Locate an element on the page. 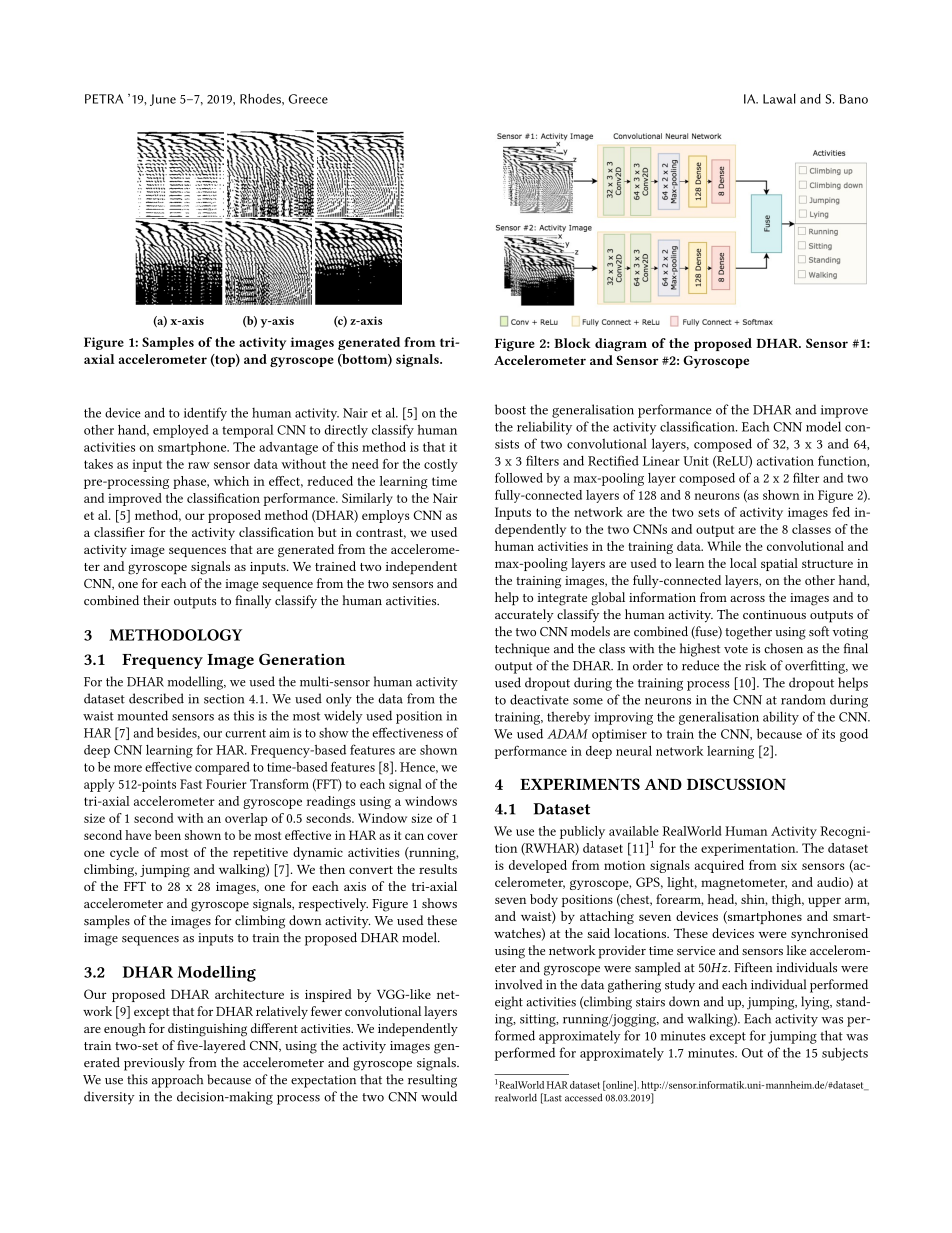 The height and width of the image is (1233, 952). resulting is located at coordinates (432, 1081).
